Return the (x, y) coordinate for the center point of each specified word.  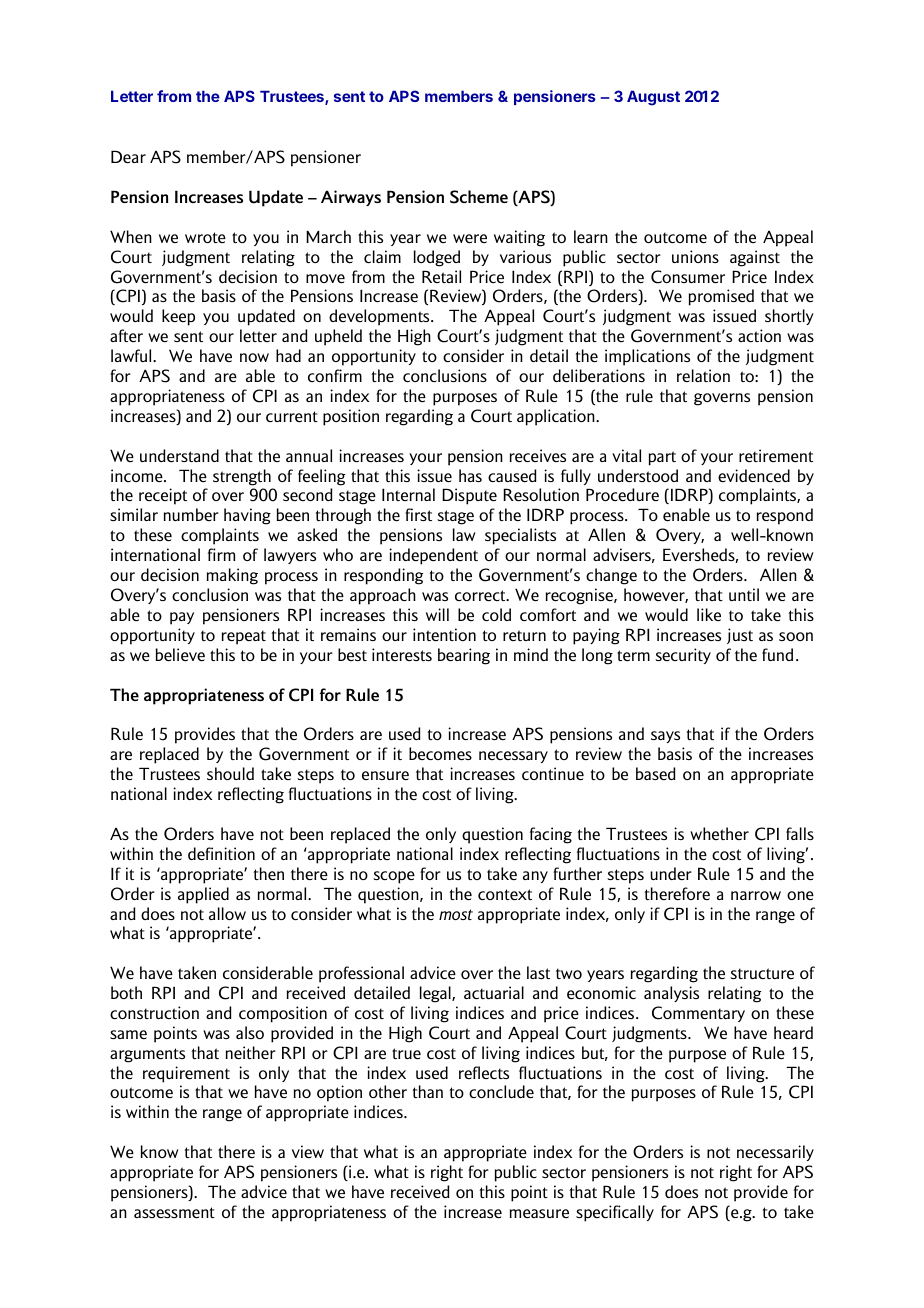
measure (539, 1213)
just (740, 636)
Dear (128, 156)
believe (180, 654)
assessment (174, 1212)
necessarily (775, 1153)
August (653, 98)
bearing (464, 656)
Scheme (479, 197)
